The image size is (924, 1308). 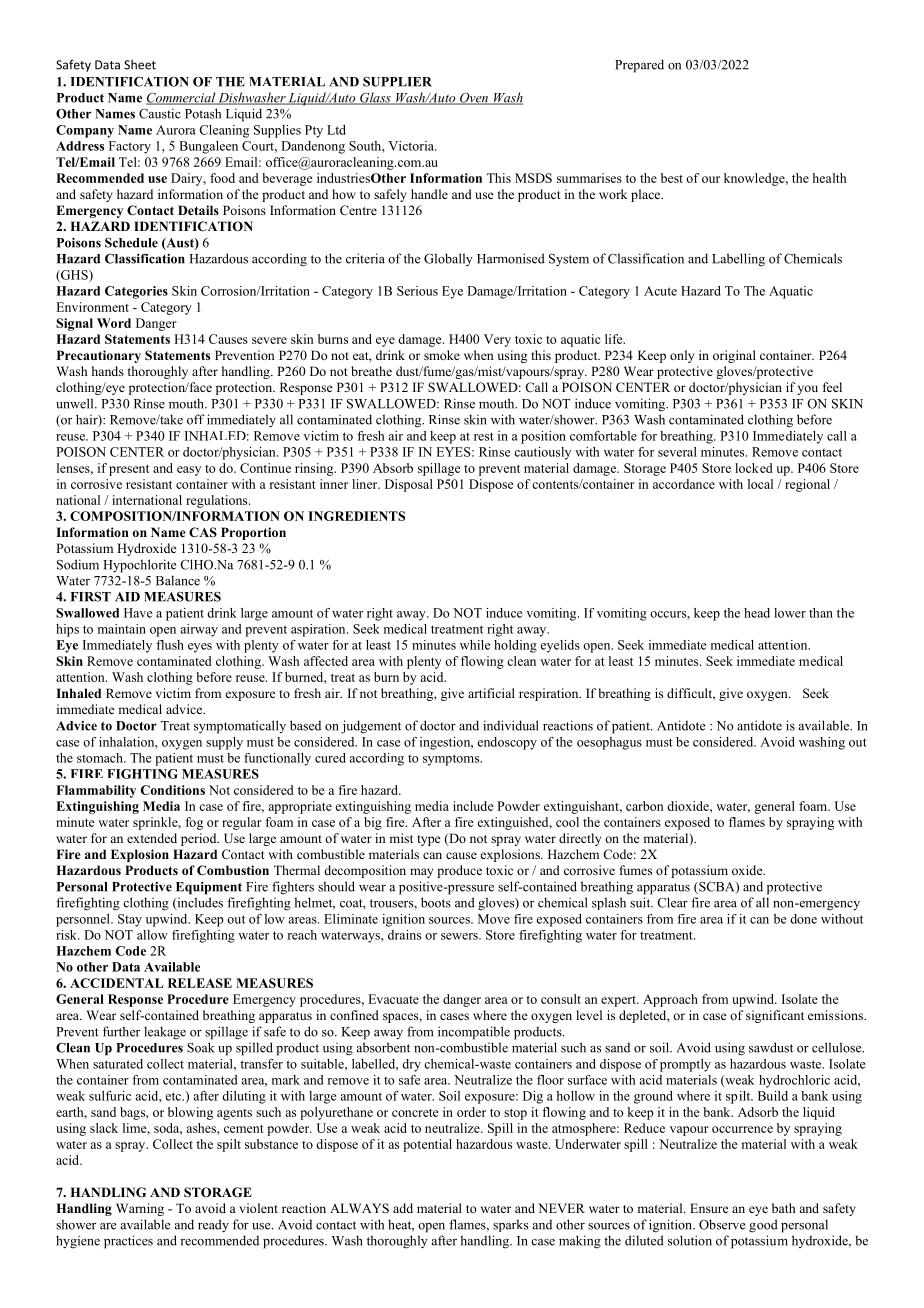 I want to click on while, so click(x=475, y=645).
